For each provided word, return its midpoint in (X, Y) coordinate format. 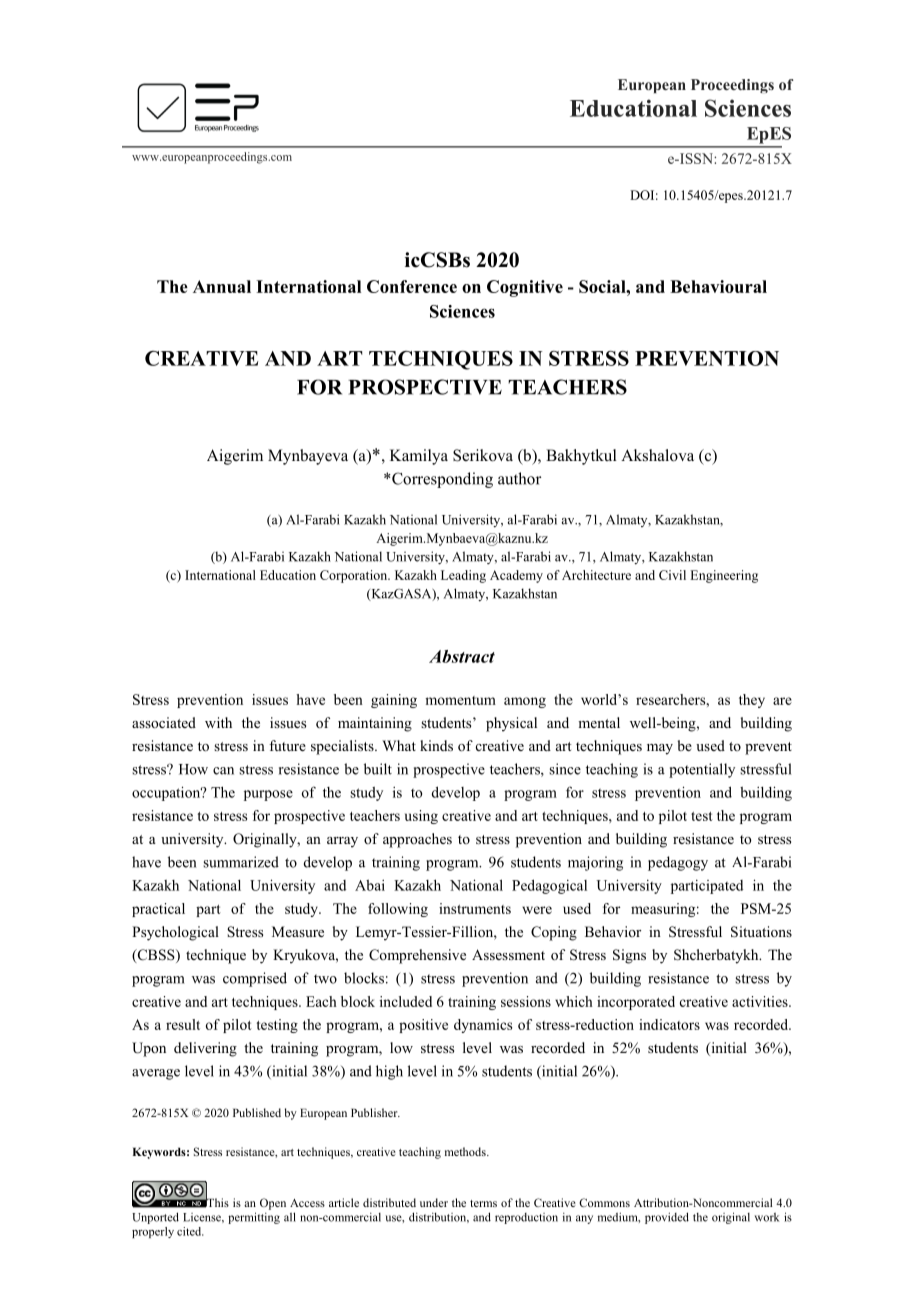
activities (761, 1001)
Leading (463, 576)
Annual (222, 286)
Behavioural (718, 286)
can (223, 771)
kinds (436, 745)
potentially (702, 770)
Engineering (724, 576)
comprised (255, 979)
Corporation (355, 576)
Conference (412, 286)
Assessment (508, 954)
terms (483, 1203)
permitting (254, 1218)
